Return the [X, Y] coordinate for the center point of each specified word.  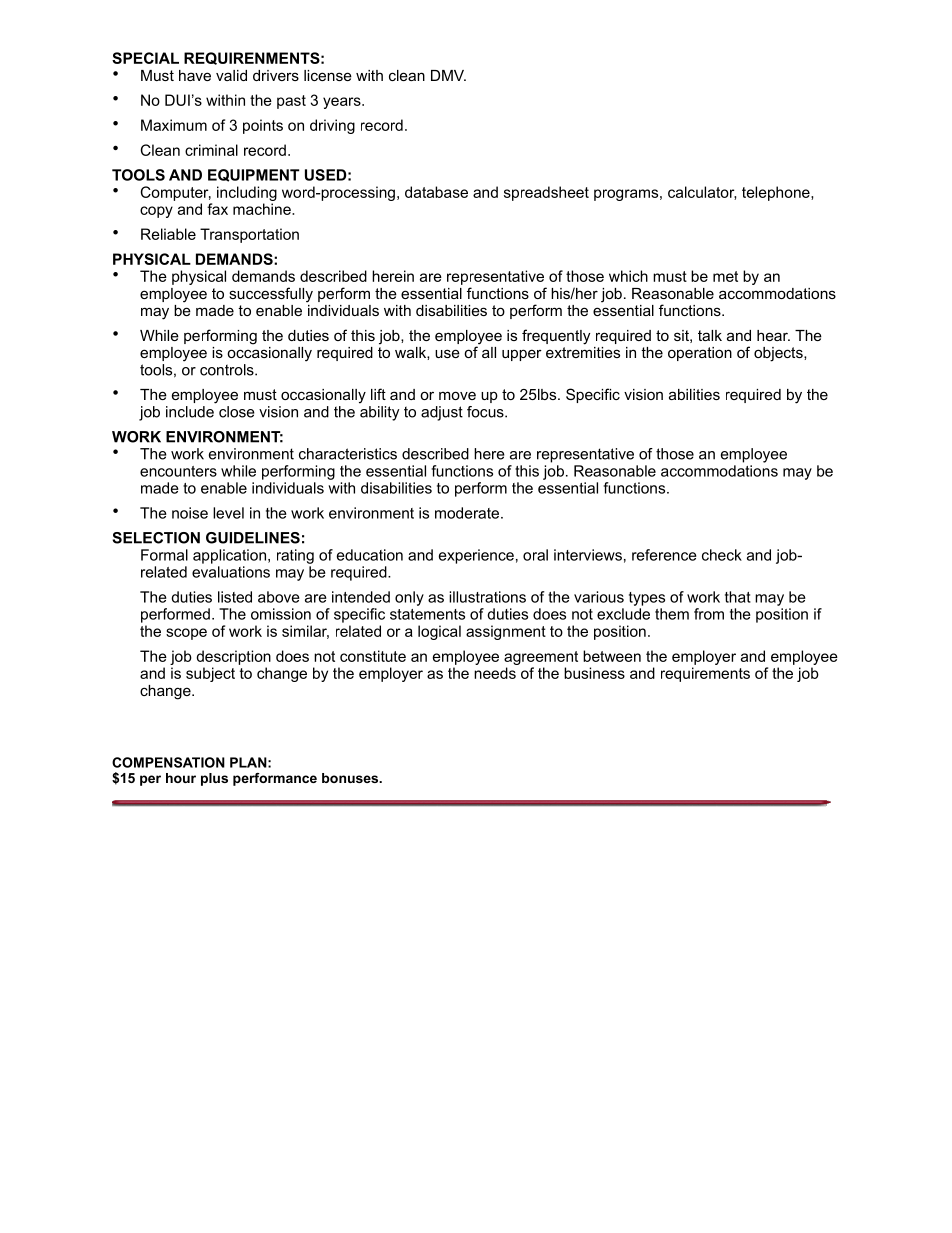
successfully [271, 295]
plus [214, 779]
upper [522, 355]
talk [710, 335]
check [722, 555]
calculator [702, 193]
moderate [468, 513]
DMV [448, 75]
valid [231, 75]
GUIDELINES [253, 538]
